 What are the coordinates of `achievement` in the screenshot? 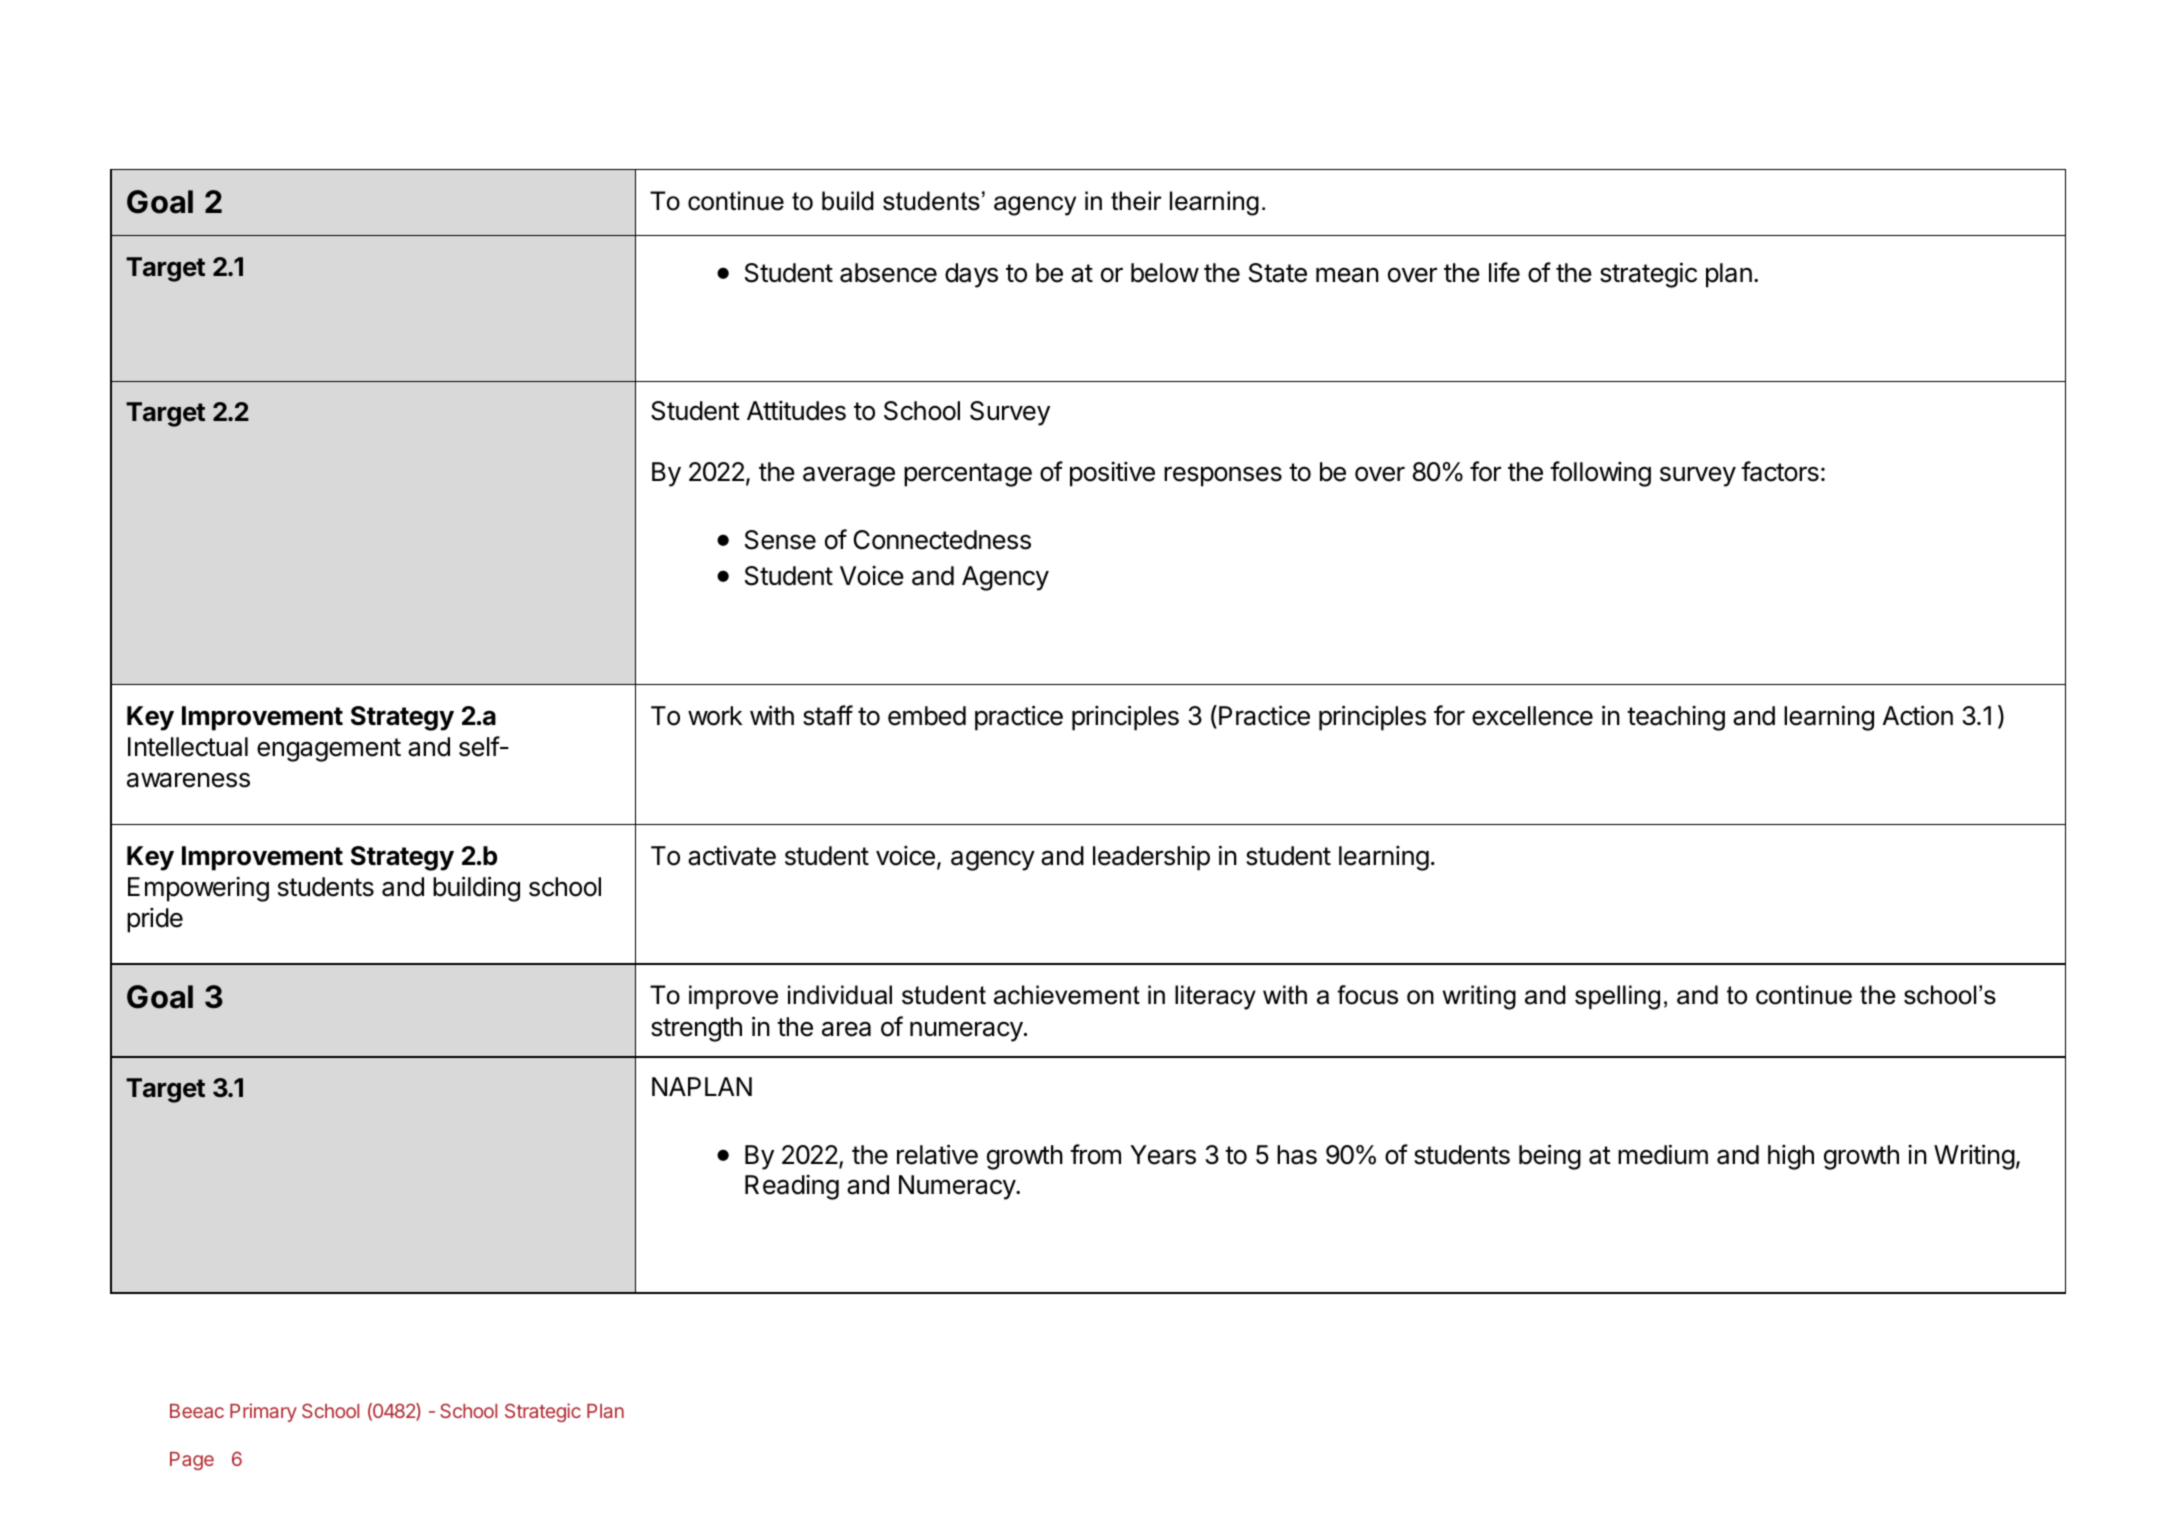 It's located at (1067, 995).
